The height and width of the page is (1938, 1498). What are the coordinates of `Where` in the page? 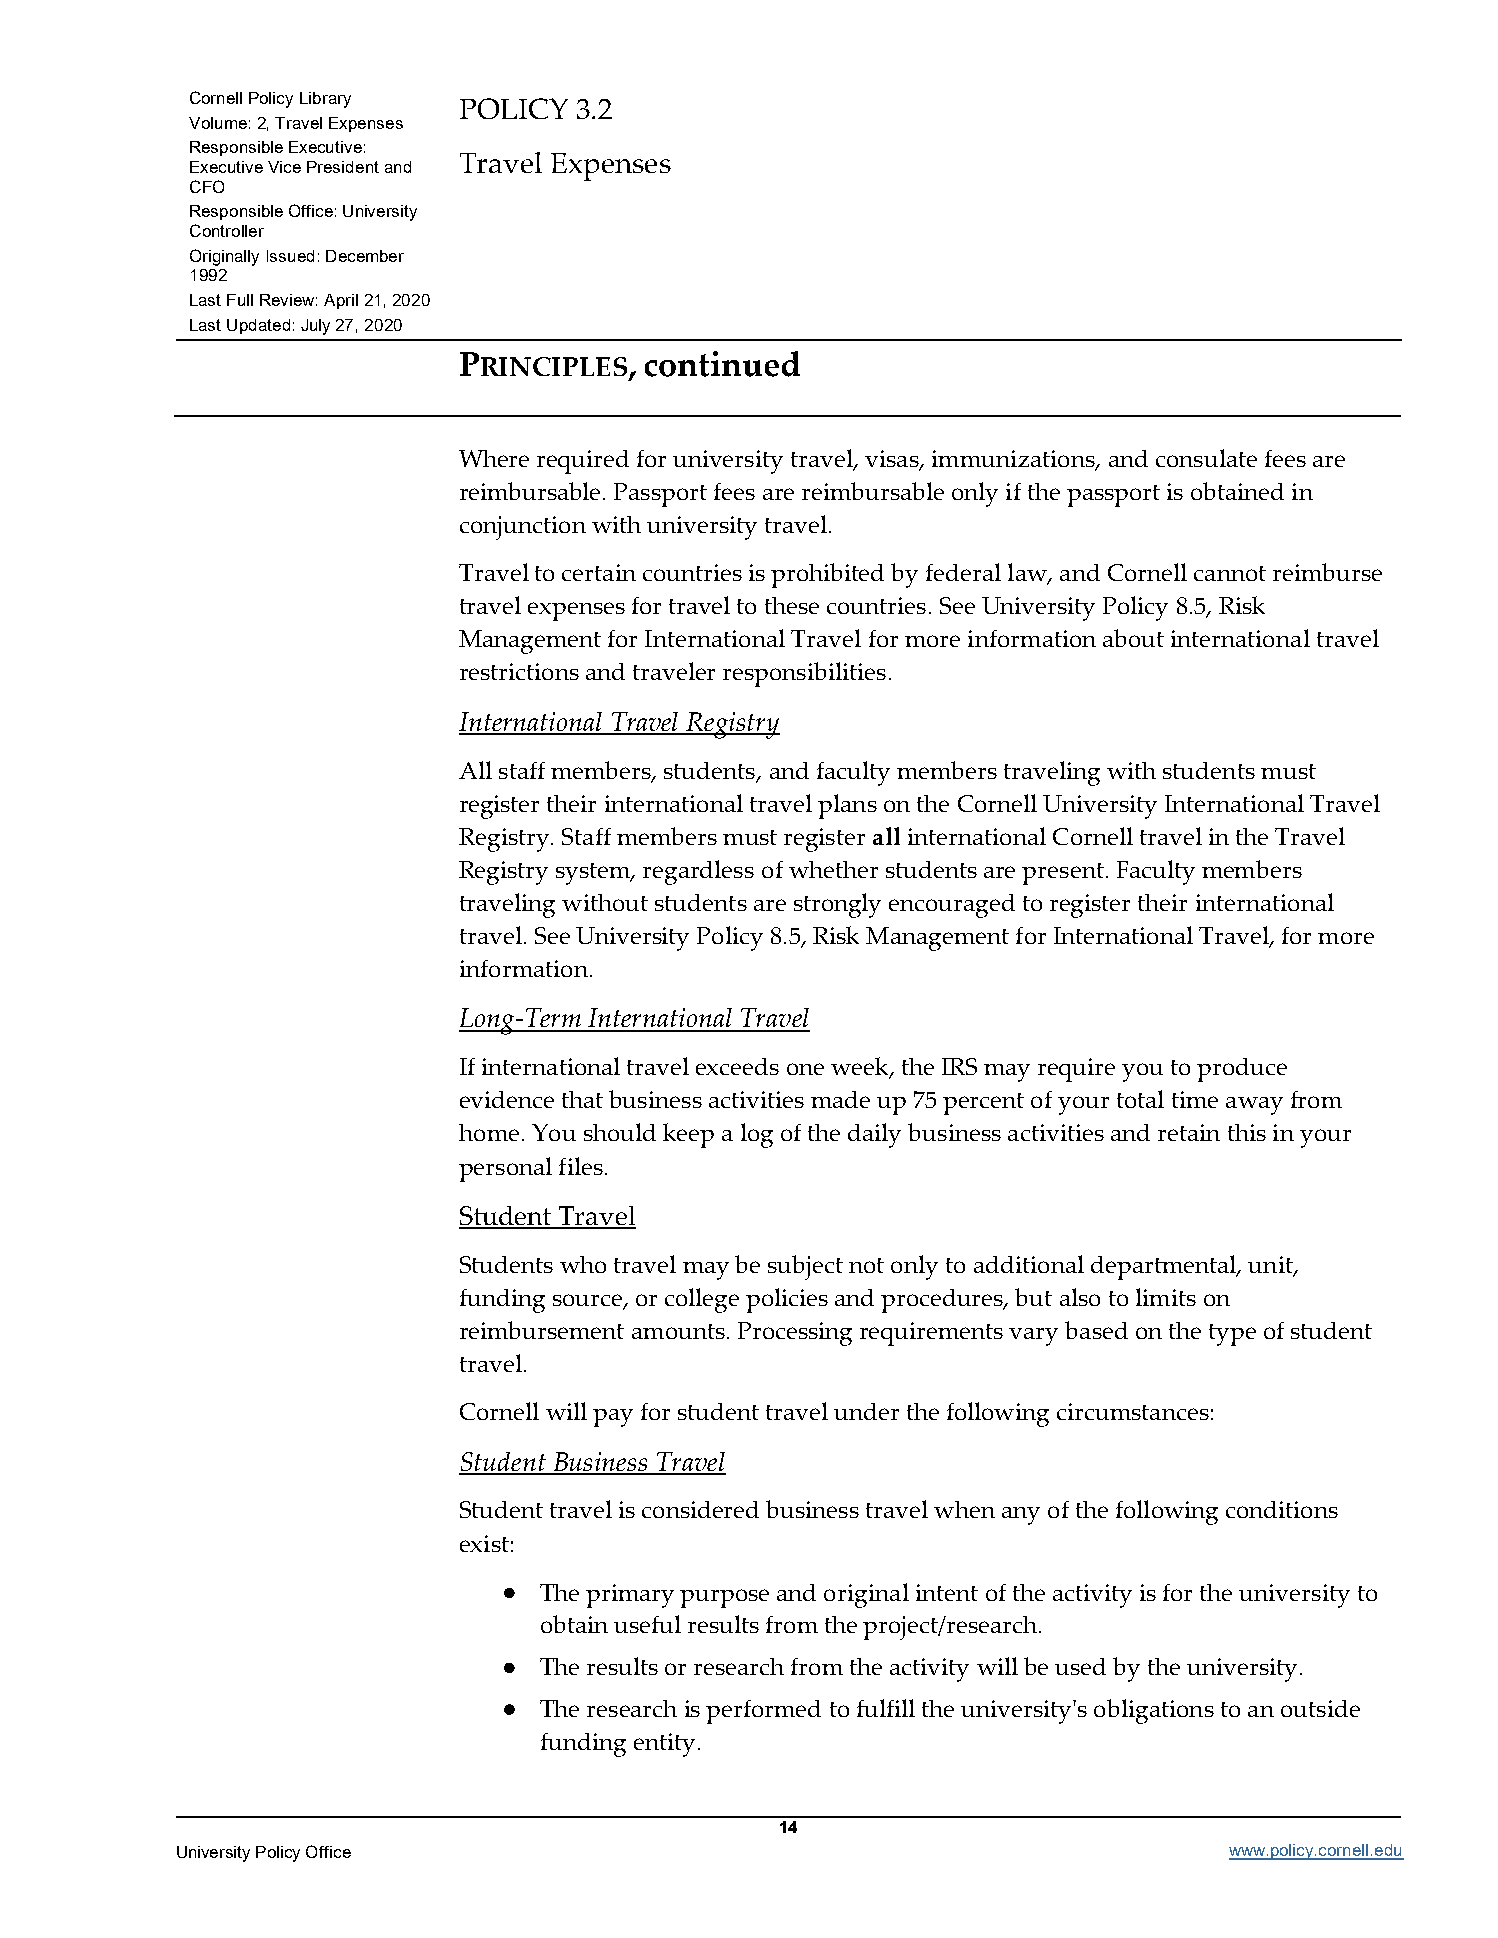 It's located at (494, 458).
